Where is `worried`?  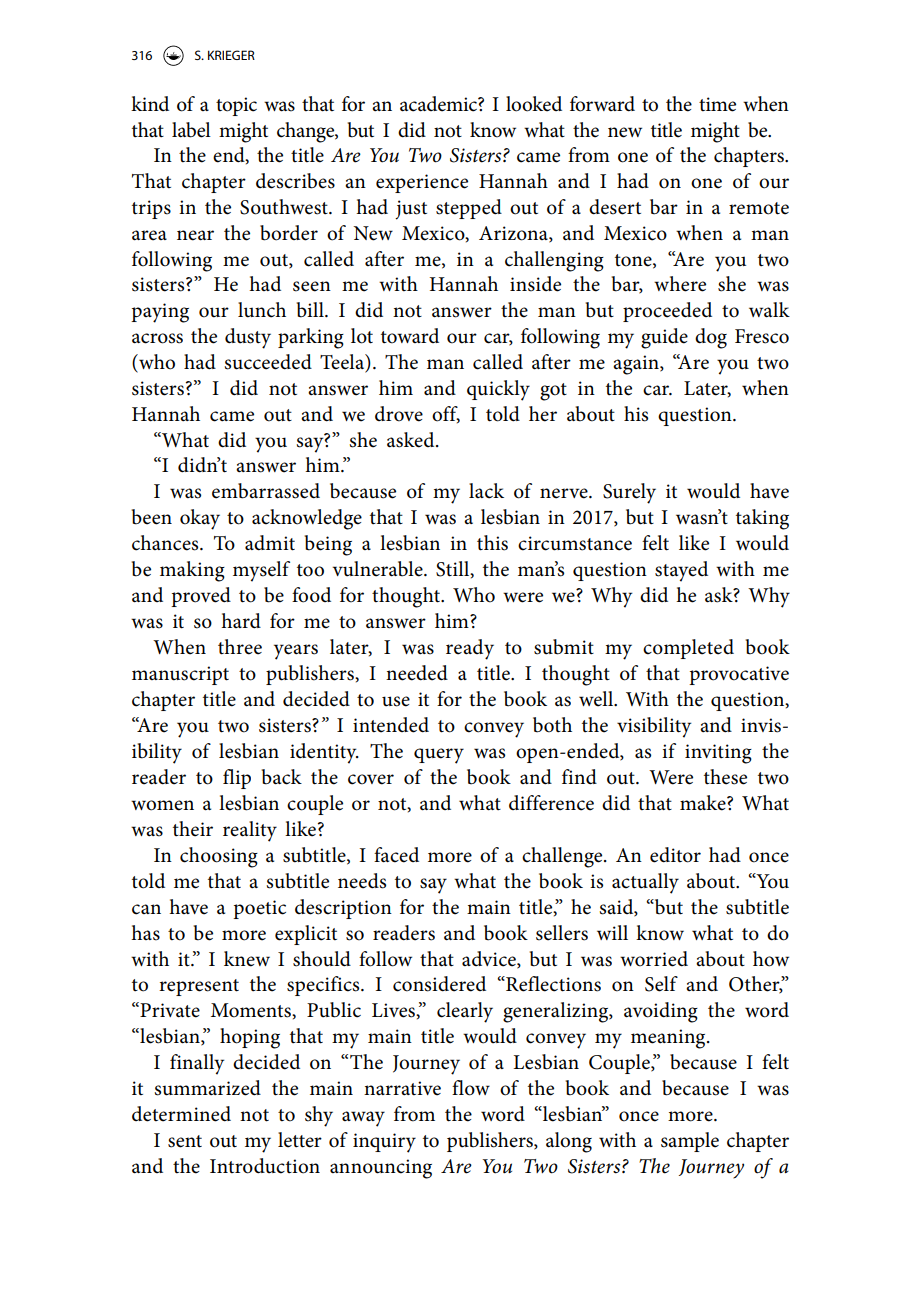
worried is located at coordinates (654, 959).
